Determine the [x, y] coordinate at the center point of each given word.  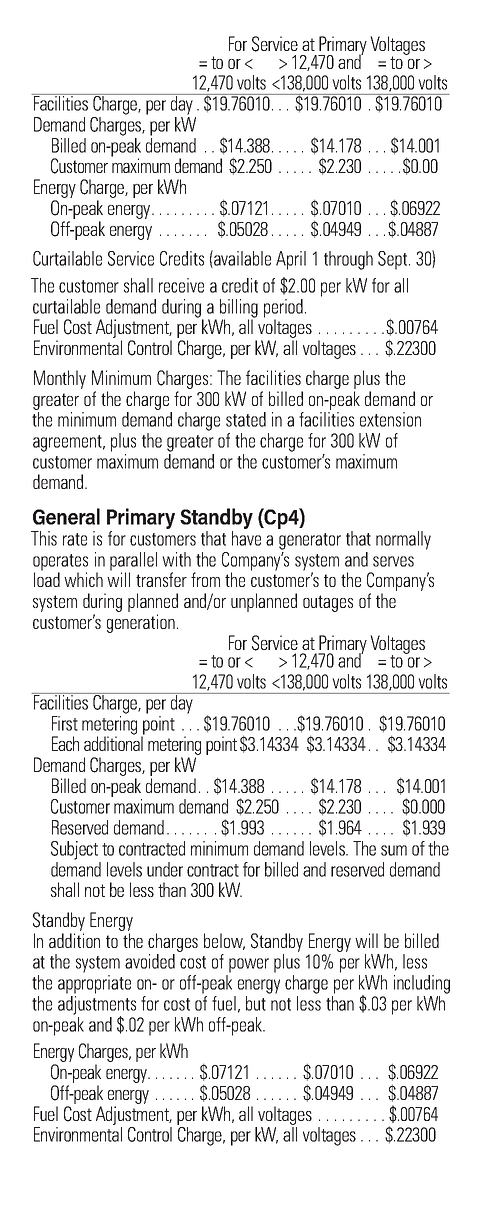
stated [246, 419]
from [205, 579]
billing [239, 309]
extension [390, 419]
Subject [74, 850]
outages [328, 603]
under [165, 869]
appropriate [94, 984]
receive [181, 285]
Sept [394, 260]
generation [141, 623]
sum [394, 850]
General [66, 516]
